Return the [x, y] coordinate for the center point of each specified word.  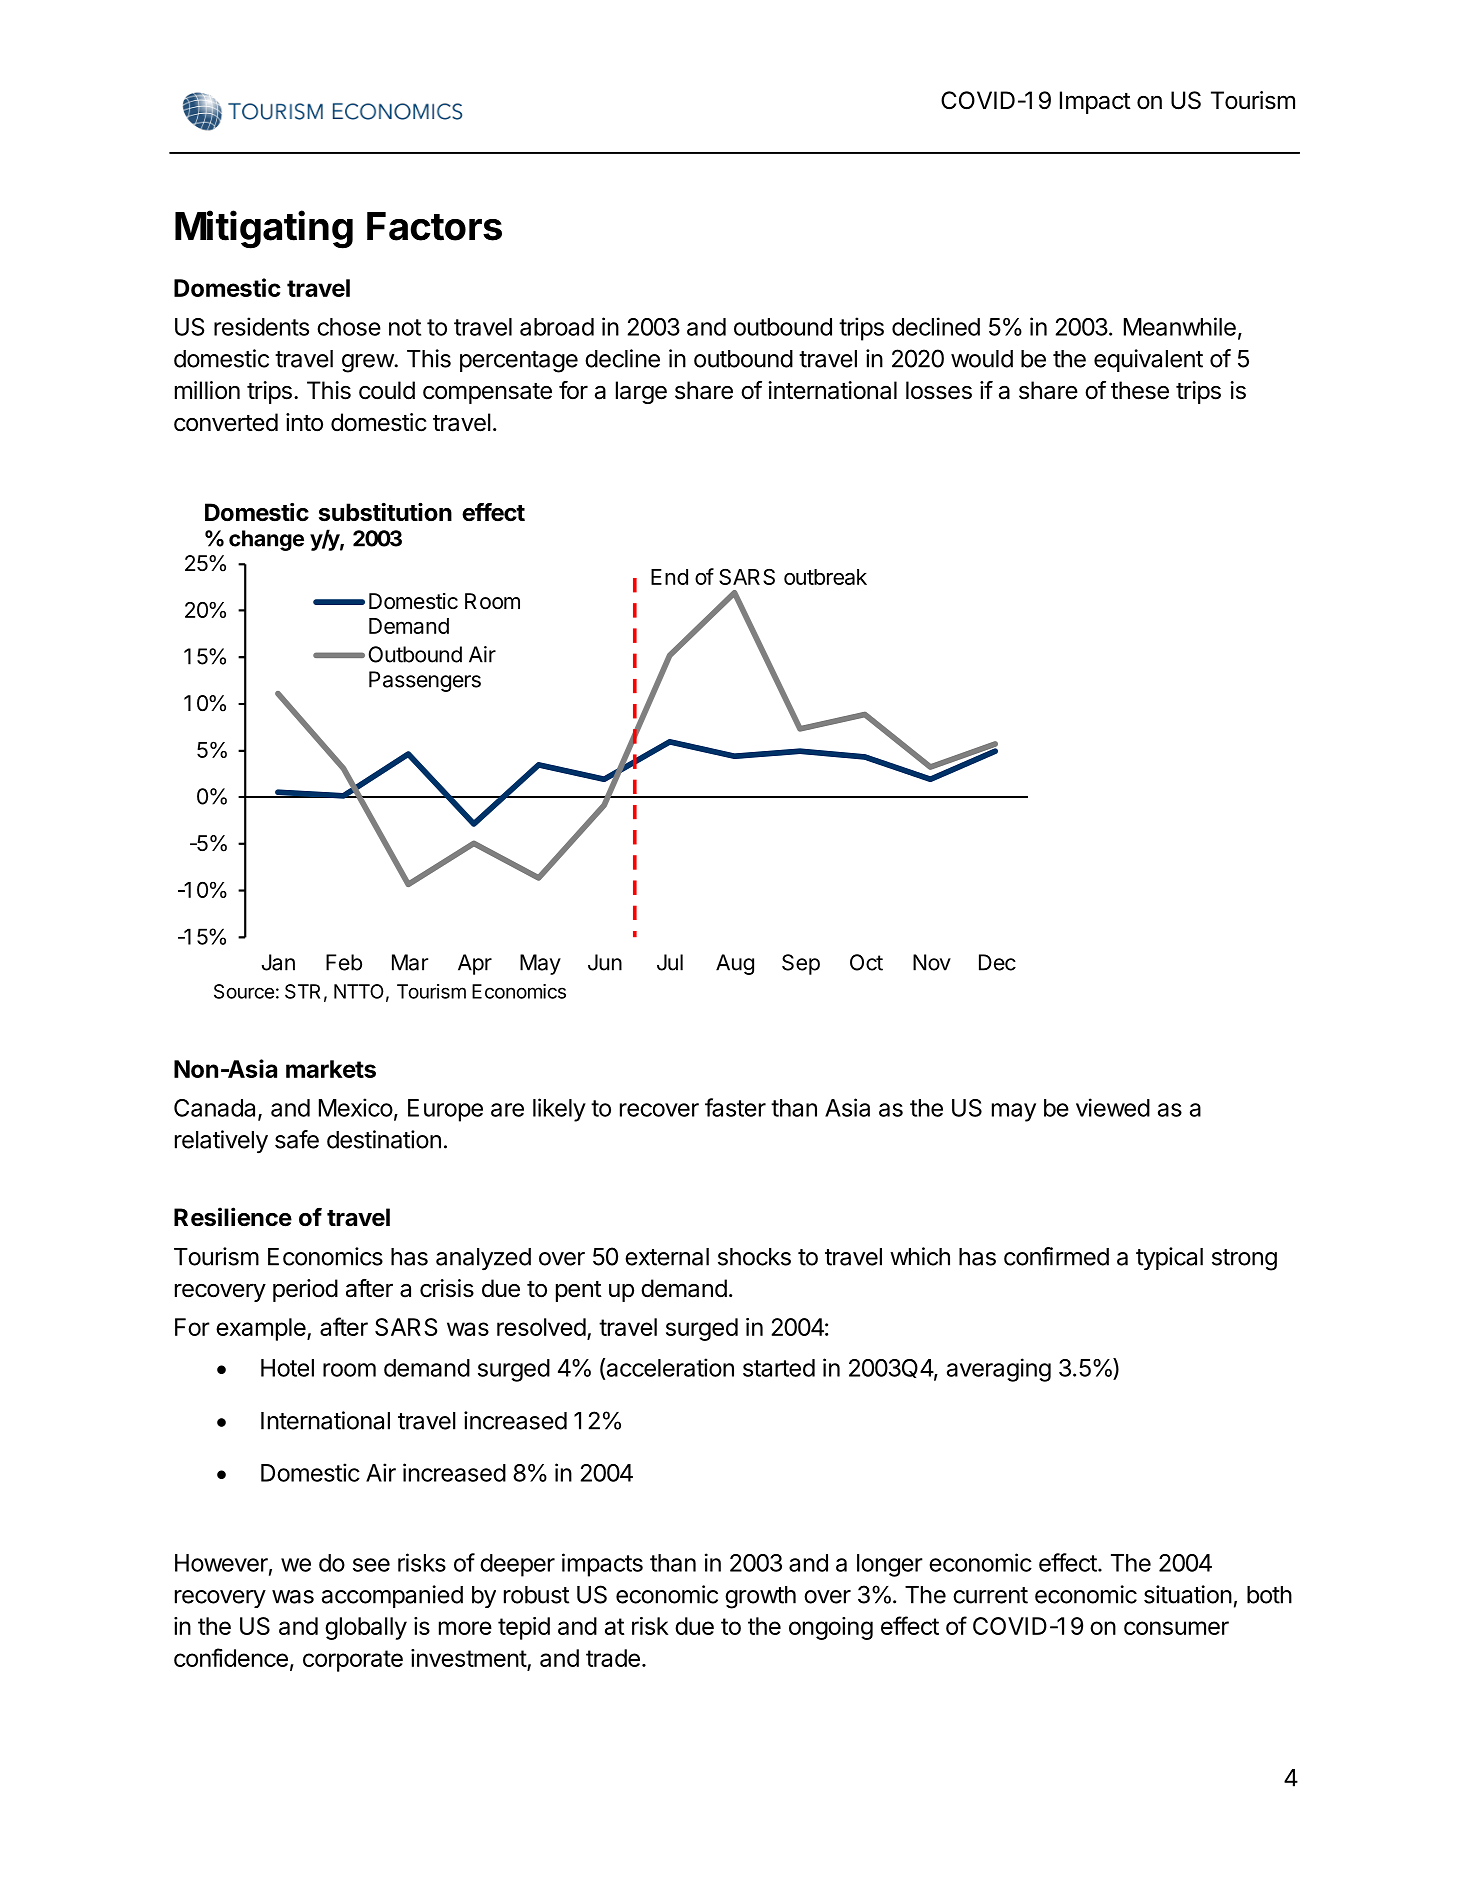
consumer [1176, 1628]
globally [366, 1628]
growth [760, 1597]
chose [349, 327]
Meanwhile [1180, 326]
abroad [557, 327]
